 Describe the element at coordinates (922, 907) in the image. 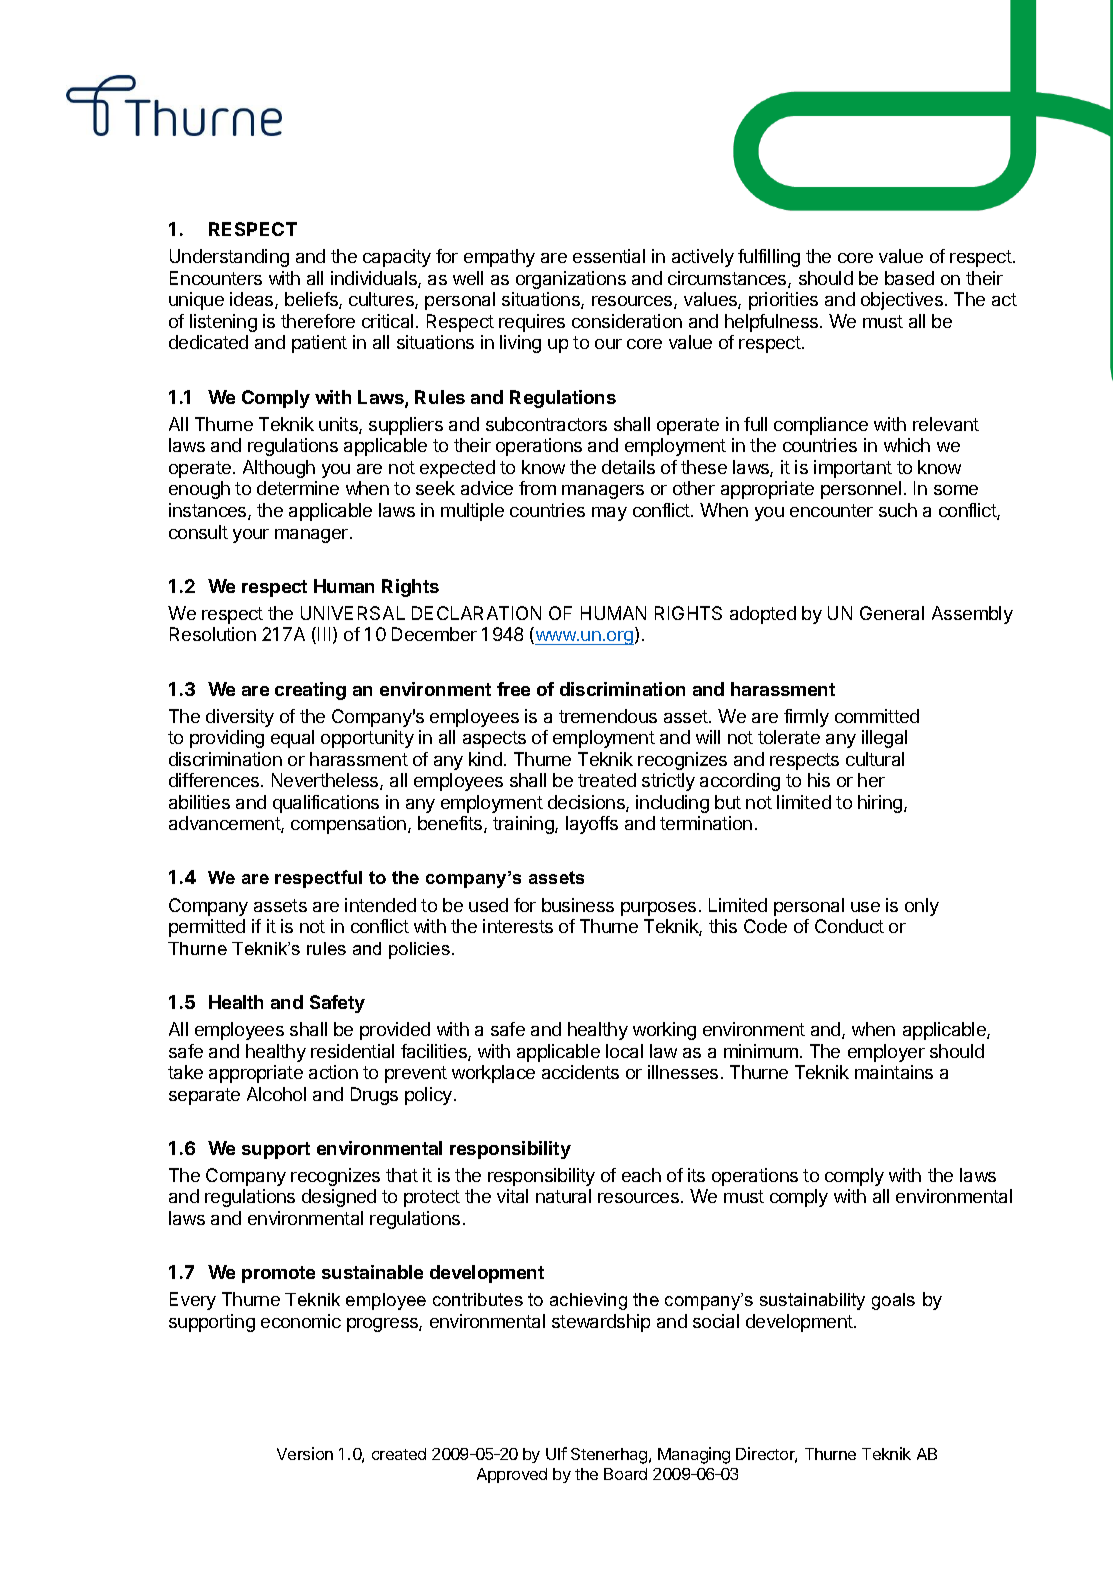

I see `only` at that location.
